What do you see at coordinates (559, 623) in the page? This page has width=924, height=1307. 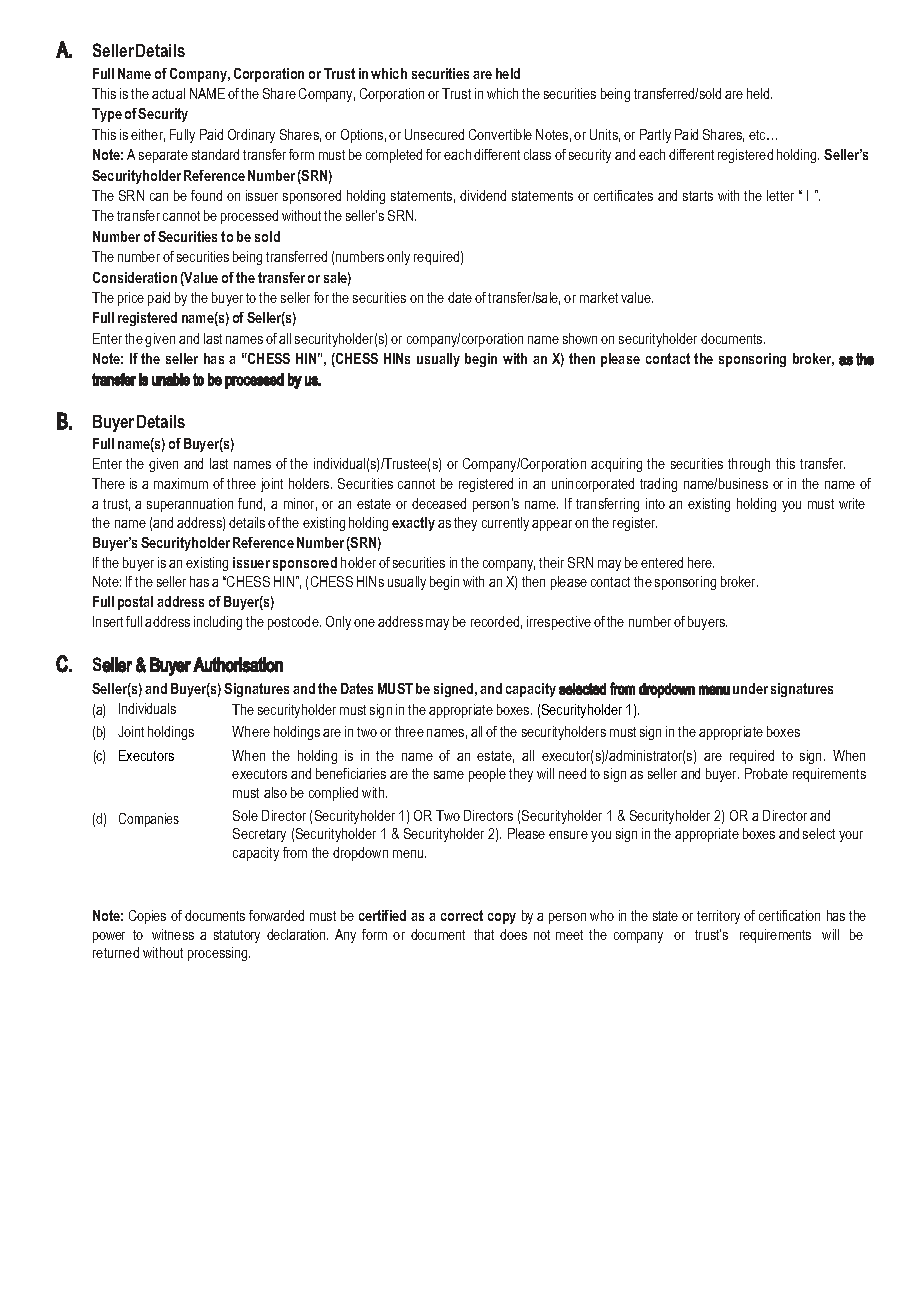 I see `irrespective` at bounding box center [559, 623].
